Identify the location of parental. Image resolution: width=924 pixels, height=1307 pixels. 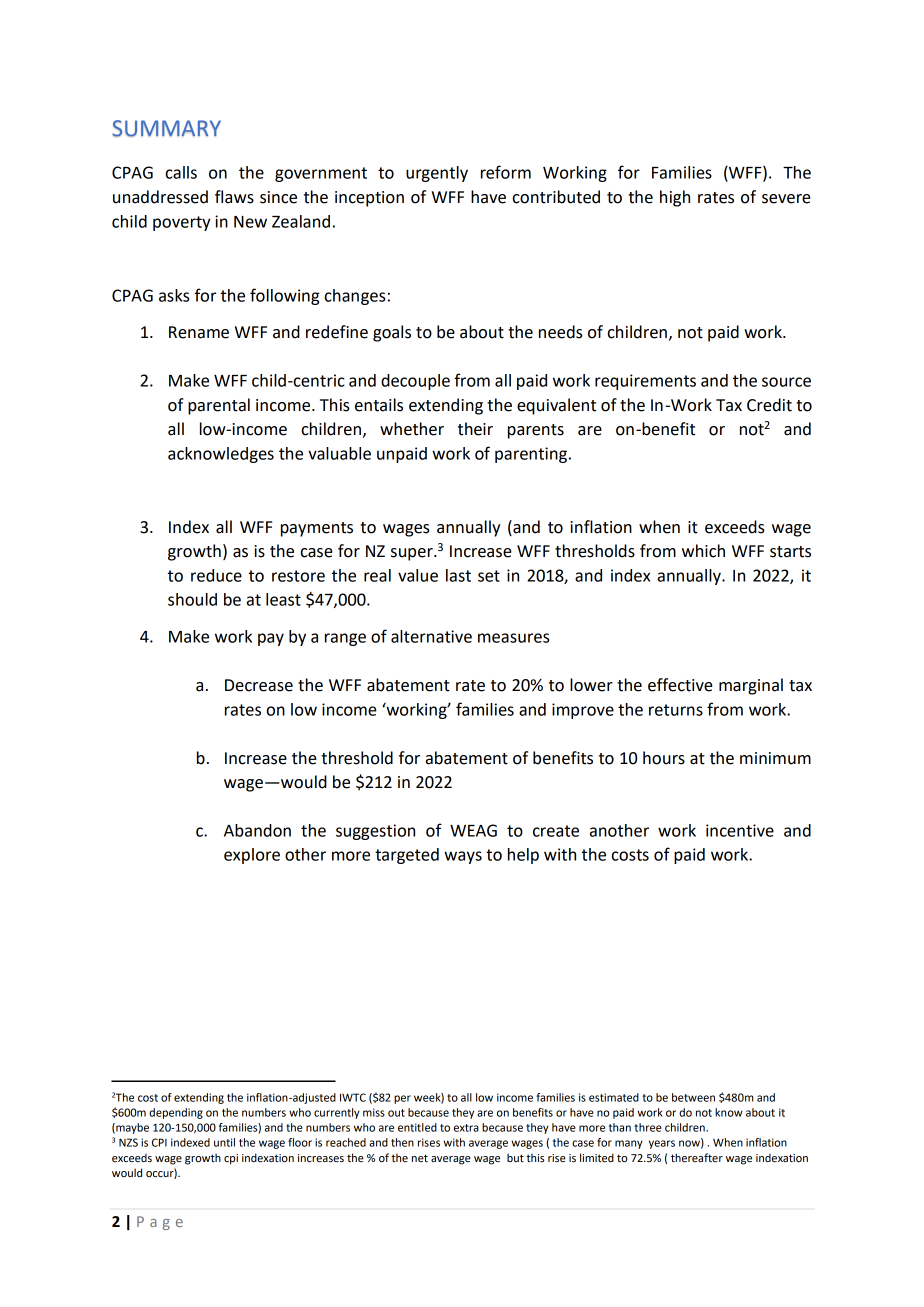
(219, 406).
